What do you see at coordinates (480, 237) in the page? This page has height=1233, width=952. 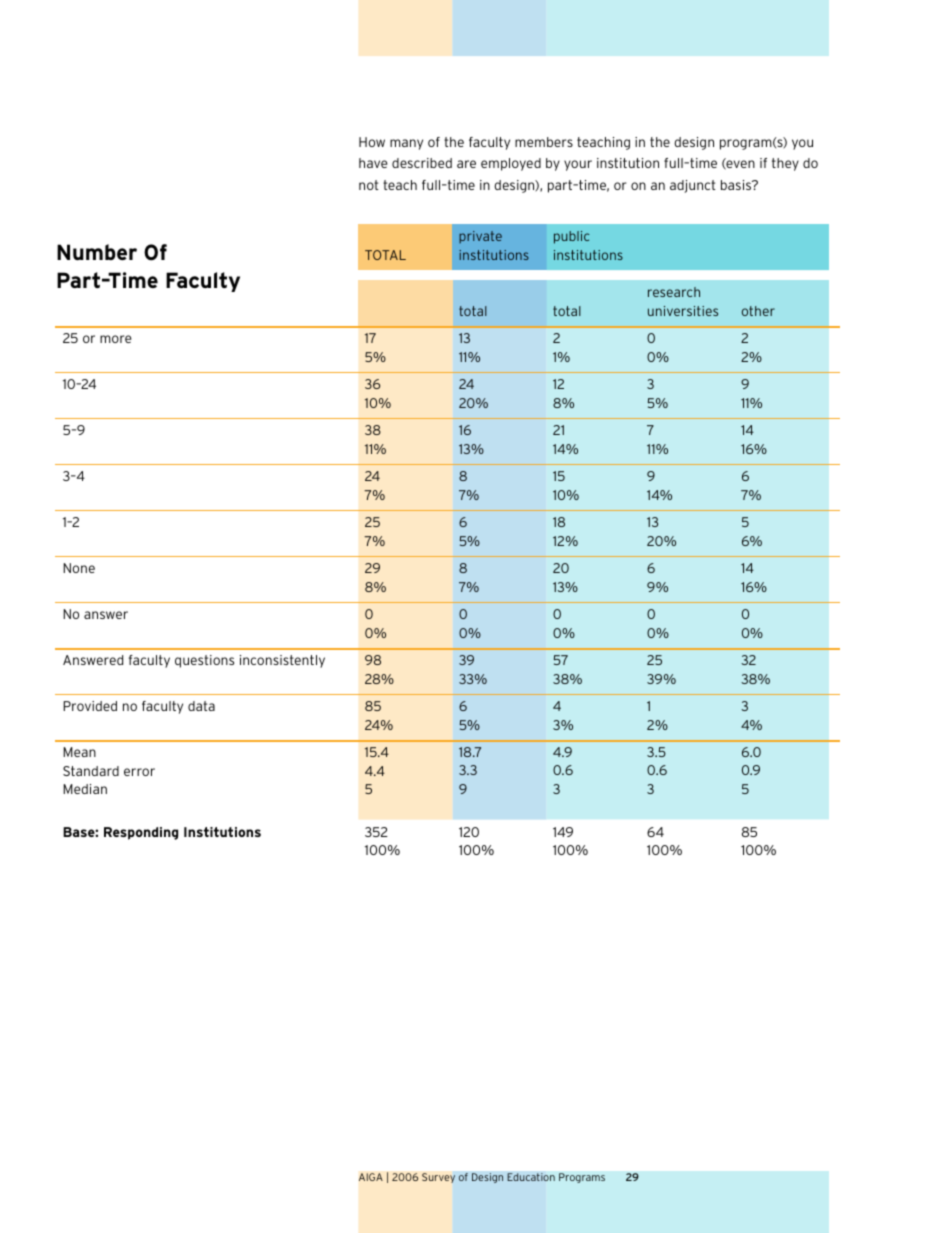 I see `private` at bounding box center [480, 237].
